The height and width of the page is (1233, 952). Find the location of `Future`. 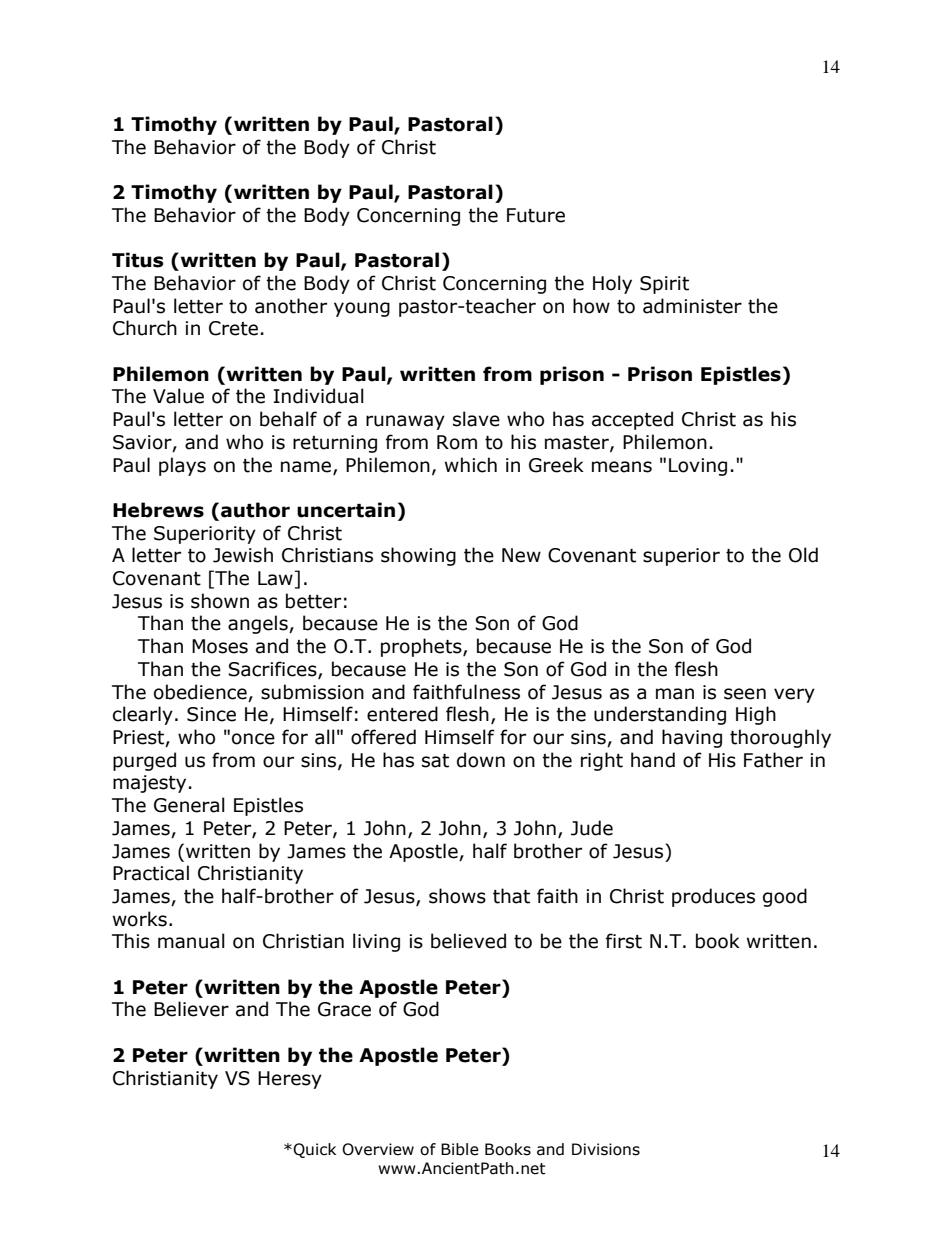

Future is located at coordinates (536, 215).
